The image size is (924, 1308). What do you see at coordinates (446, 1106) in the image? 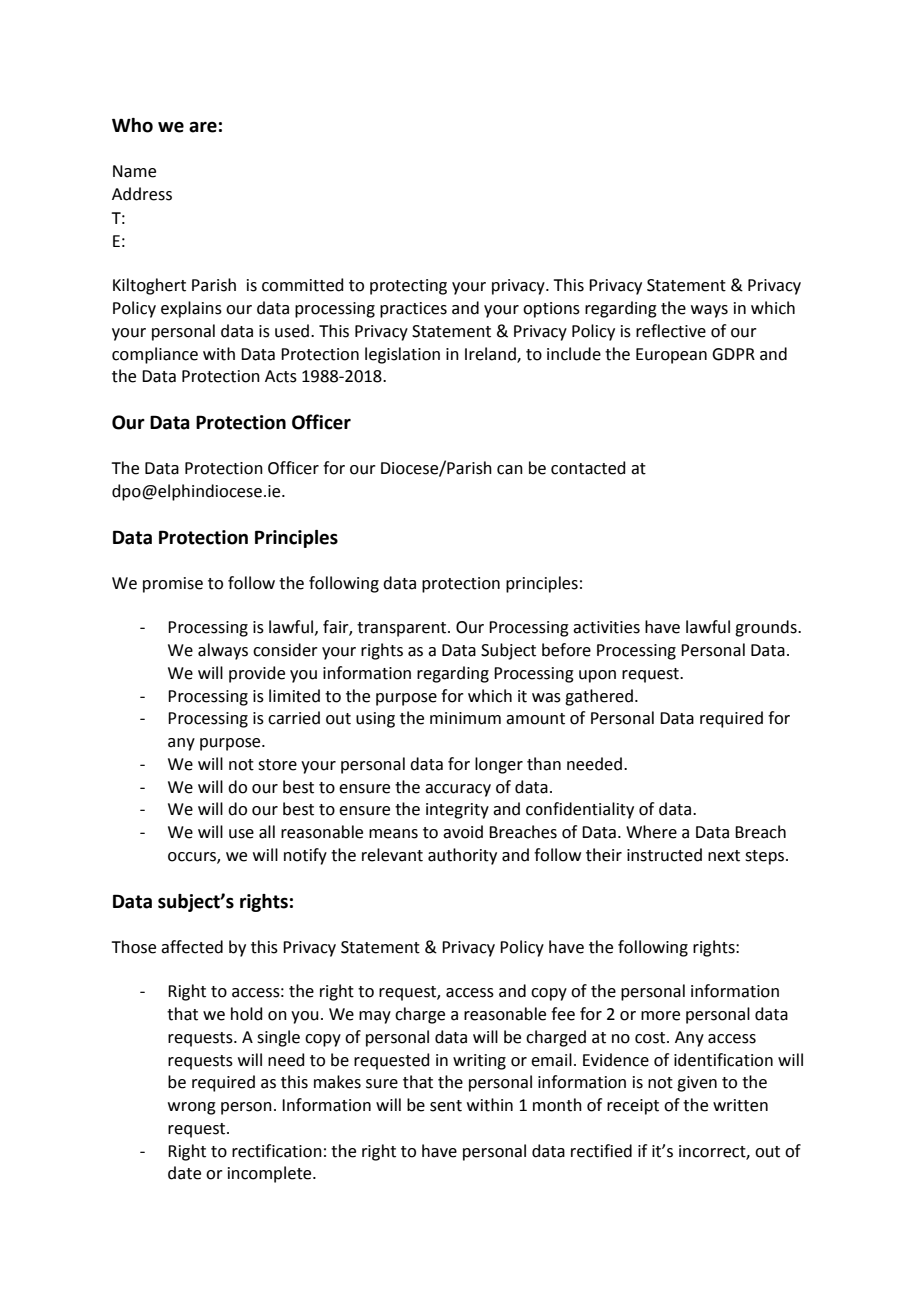
I see `sent` at bounding box center [446, 1106].
